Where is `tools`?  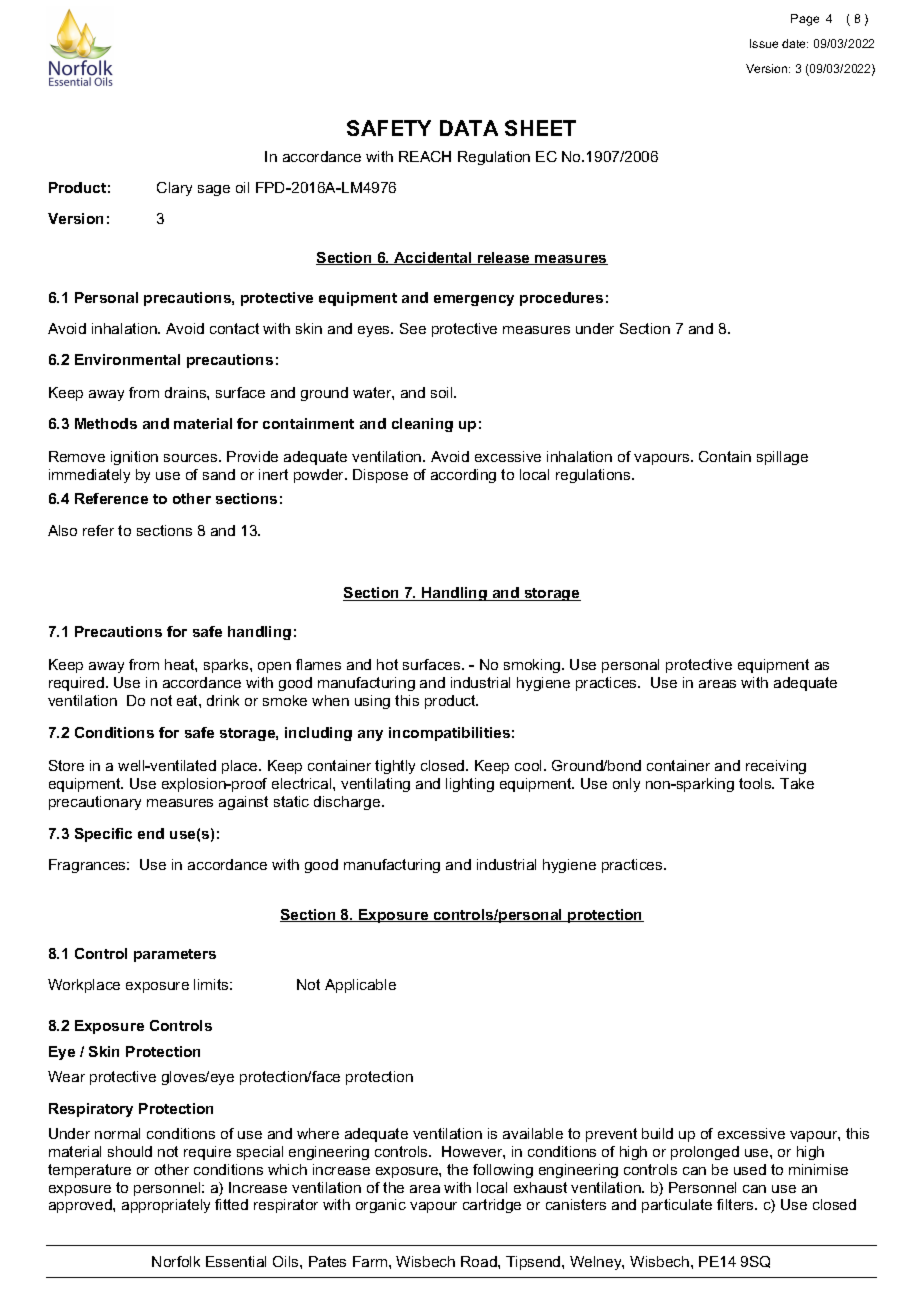 tools is located at coordinates (756, 783).
